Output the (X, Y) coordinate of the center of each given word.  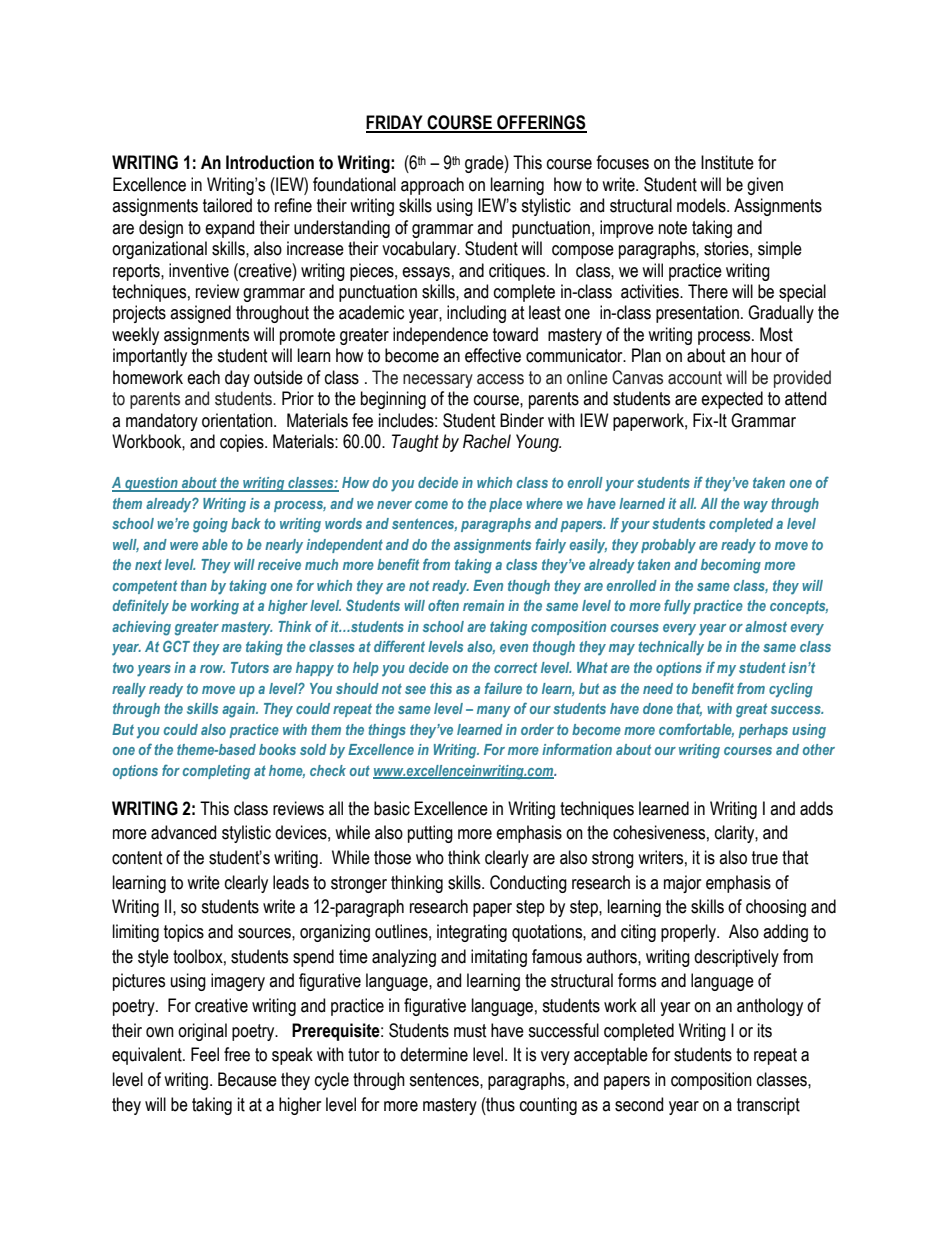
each (203, 377)
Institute (727, 162)
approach (432, 186)
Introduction (270, 162)
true (765, 858)
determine (434, 1054)
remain (483, 605)
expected (732, 400)
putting (430, 834)
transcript (768, 1106)
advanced (183, 832)
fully (677, 607)
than (194, 585)
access (500, 379)
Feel (205, 1054)
